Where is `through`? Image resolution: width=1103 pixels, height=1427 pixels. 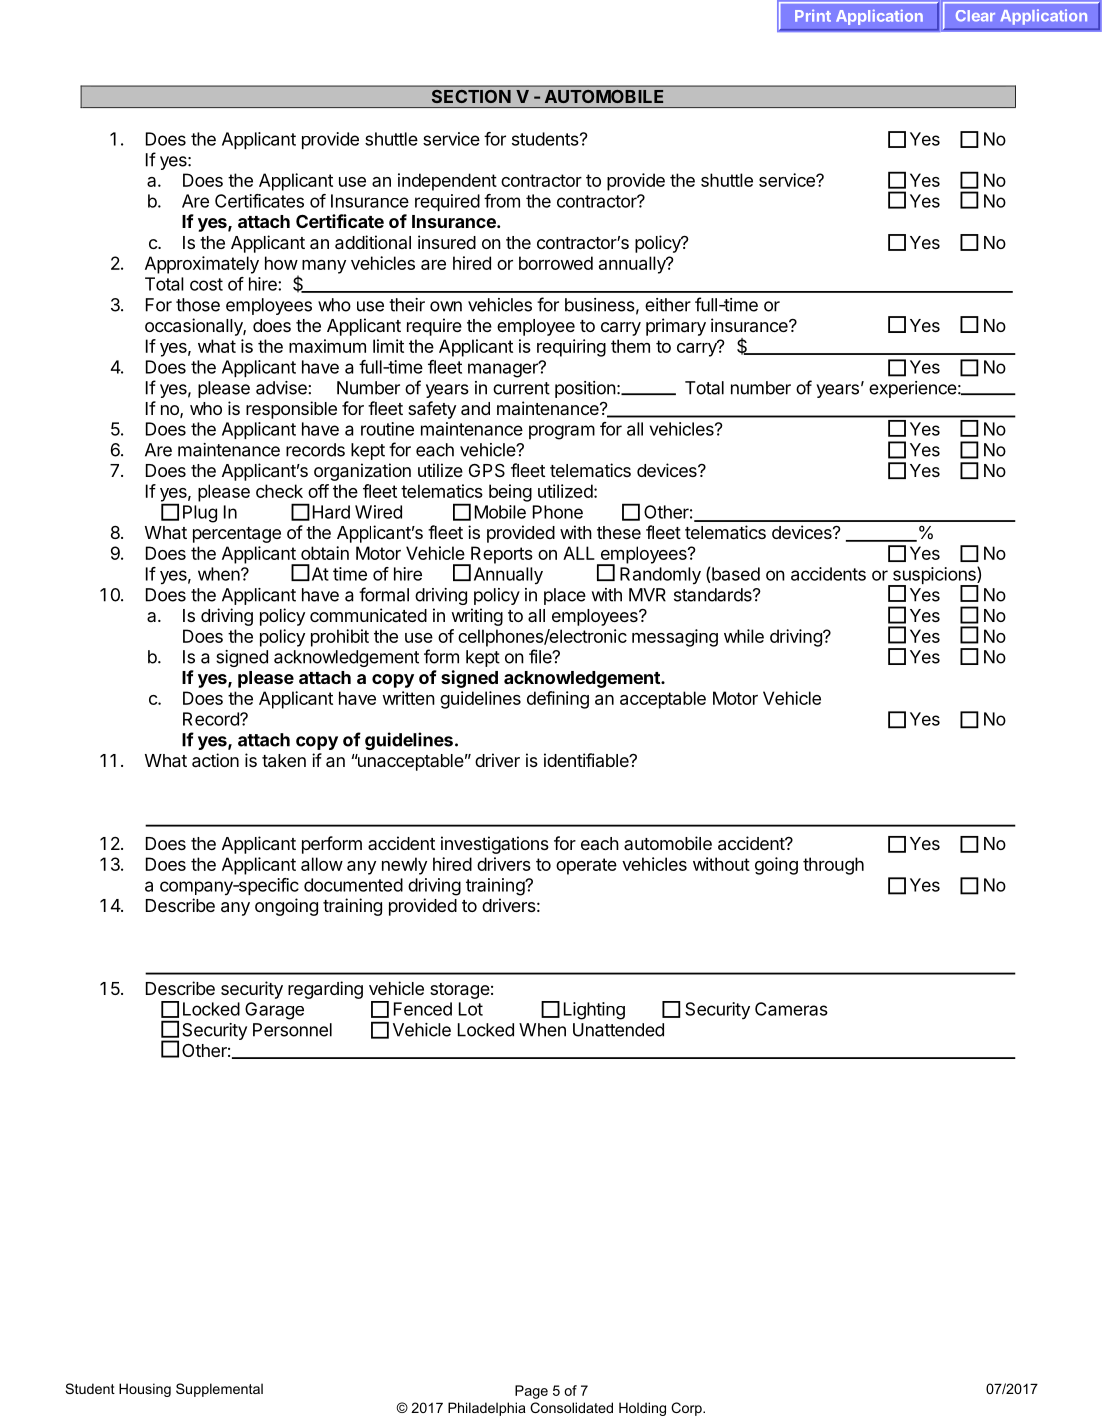 through is located at coordinates (833, 866).
